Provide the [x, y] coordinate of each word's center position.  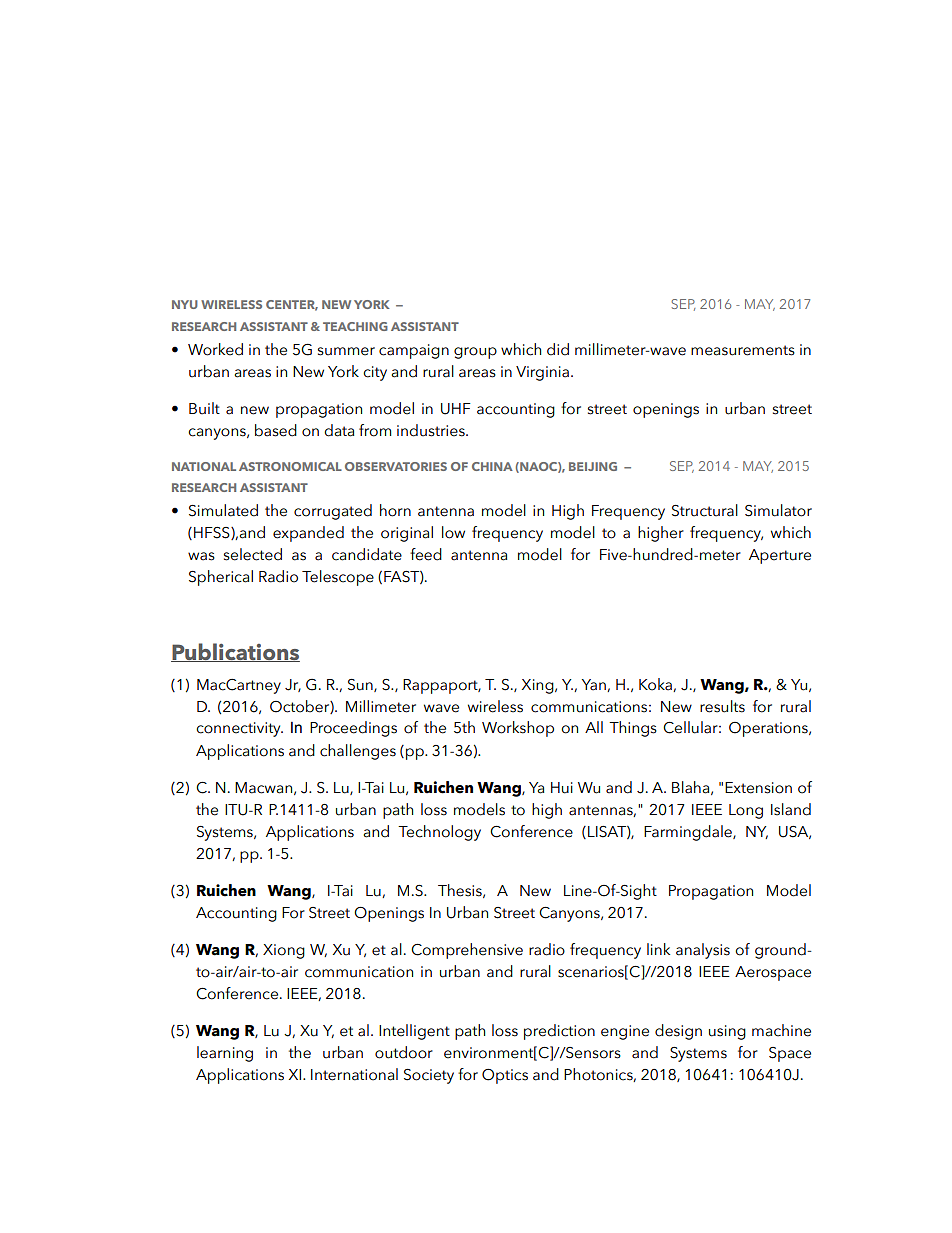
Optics [505, 1076]
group [475, 353]
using [727, 1032]
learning [225, 1054]
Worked [215, 349]
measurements [743, 350]
